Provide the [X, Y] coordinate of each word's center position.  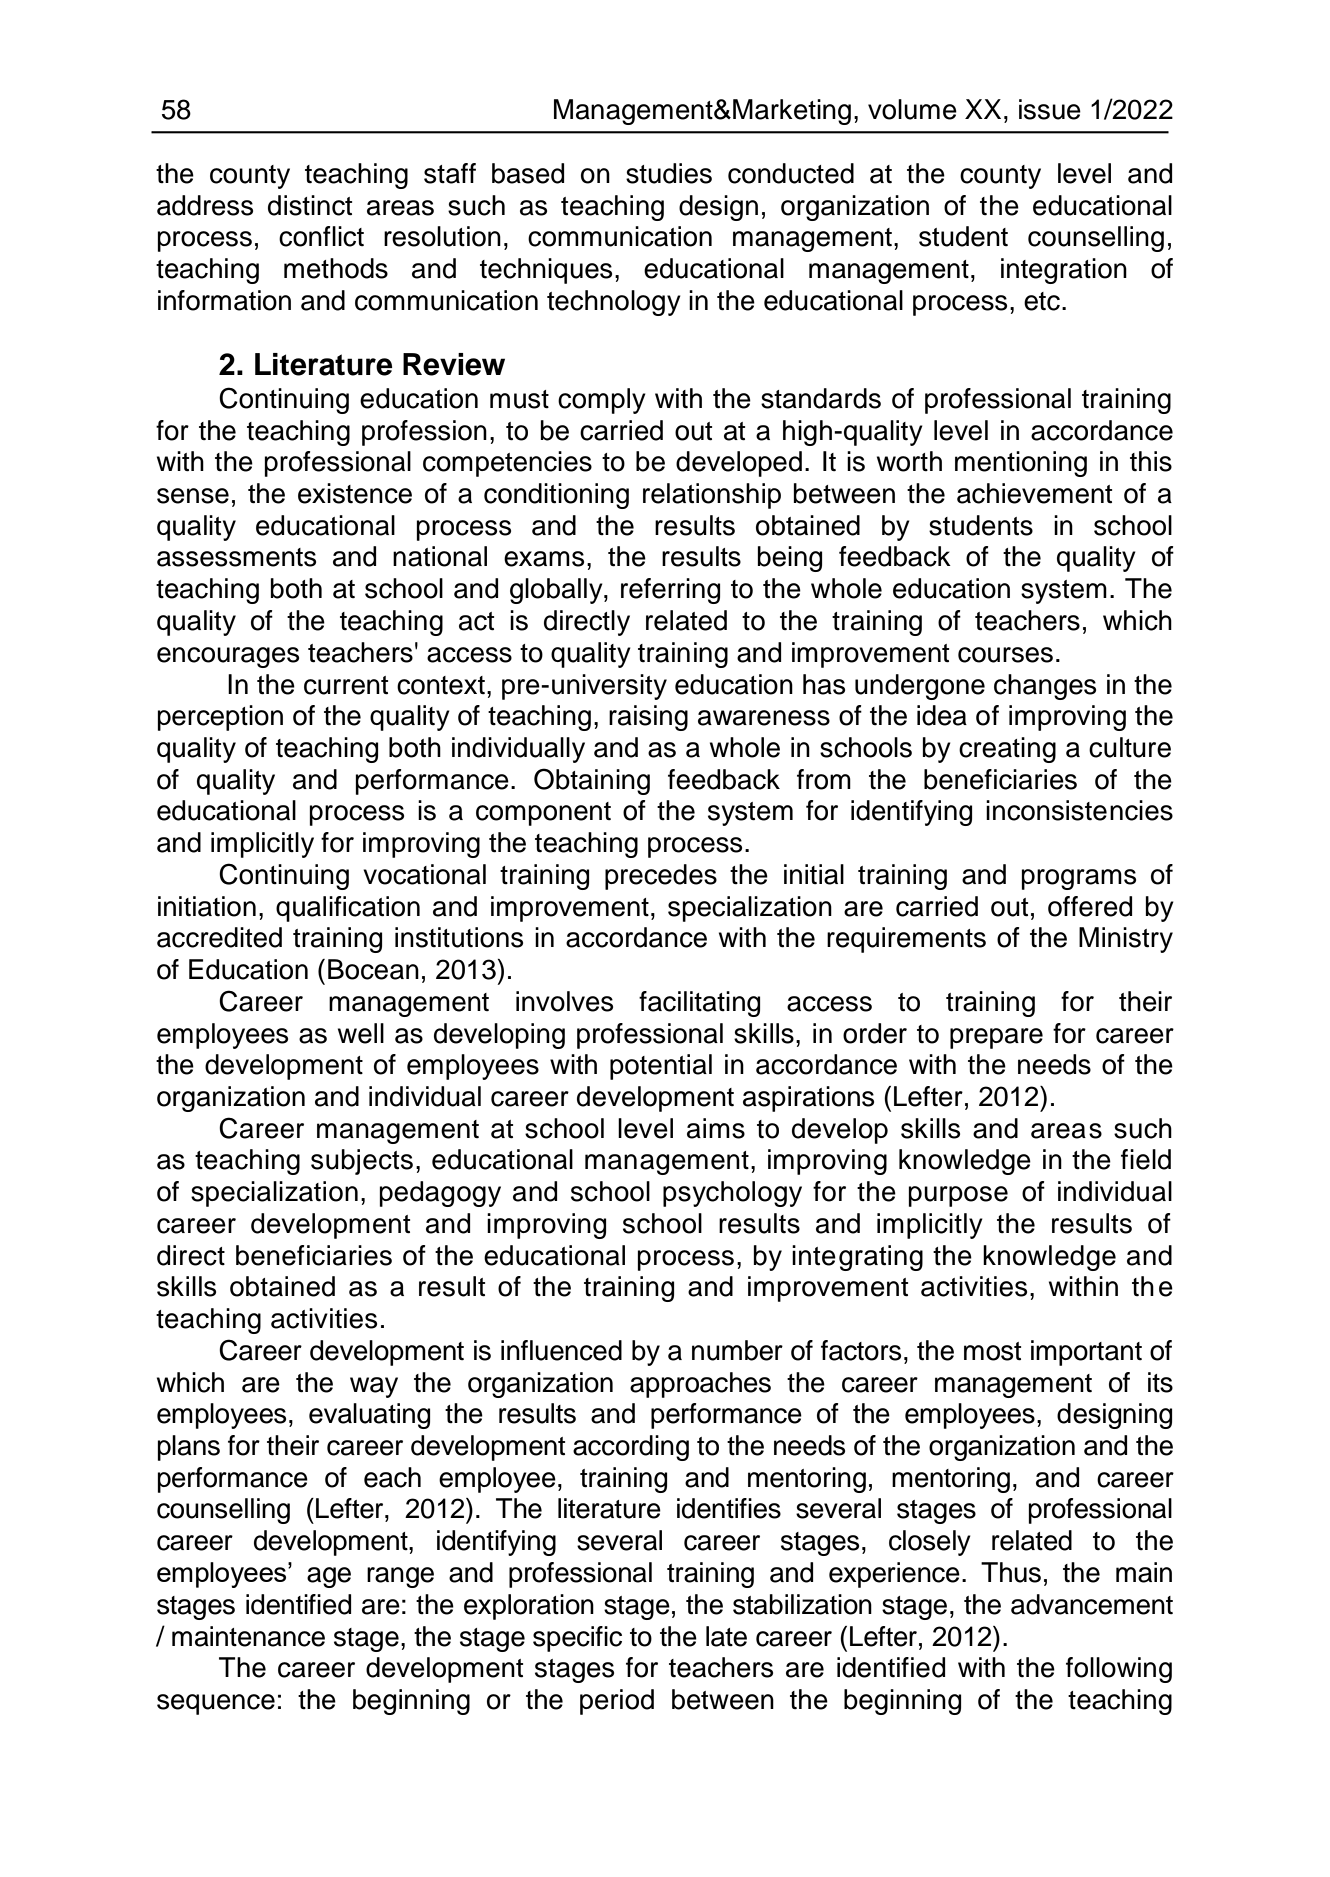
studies [669, 173]
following [1119, 1670]
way [374, 1387]
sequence [216, 1704]
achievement [1034, 493]
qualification [348, 909]
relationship [712, 496]
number [737, 1350]
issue [1050, 109]
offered [1090, 906]
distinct [310, 205]
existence [355, 493]
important [1086, 1353]
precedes [661, 877]
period [617, 1702]
